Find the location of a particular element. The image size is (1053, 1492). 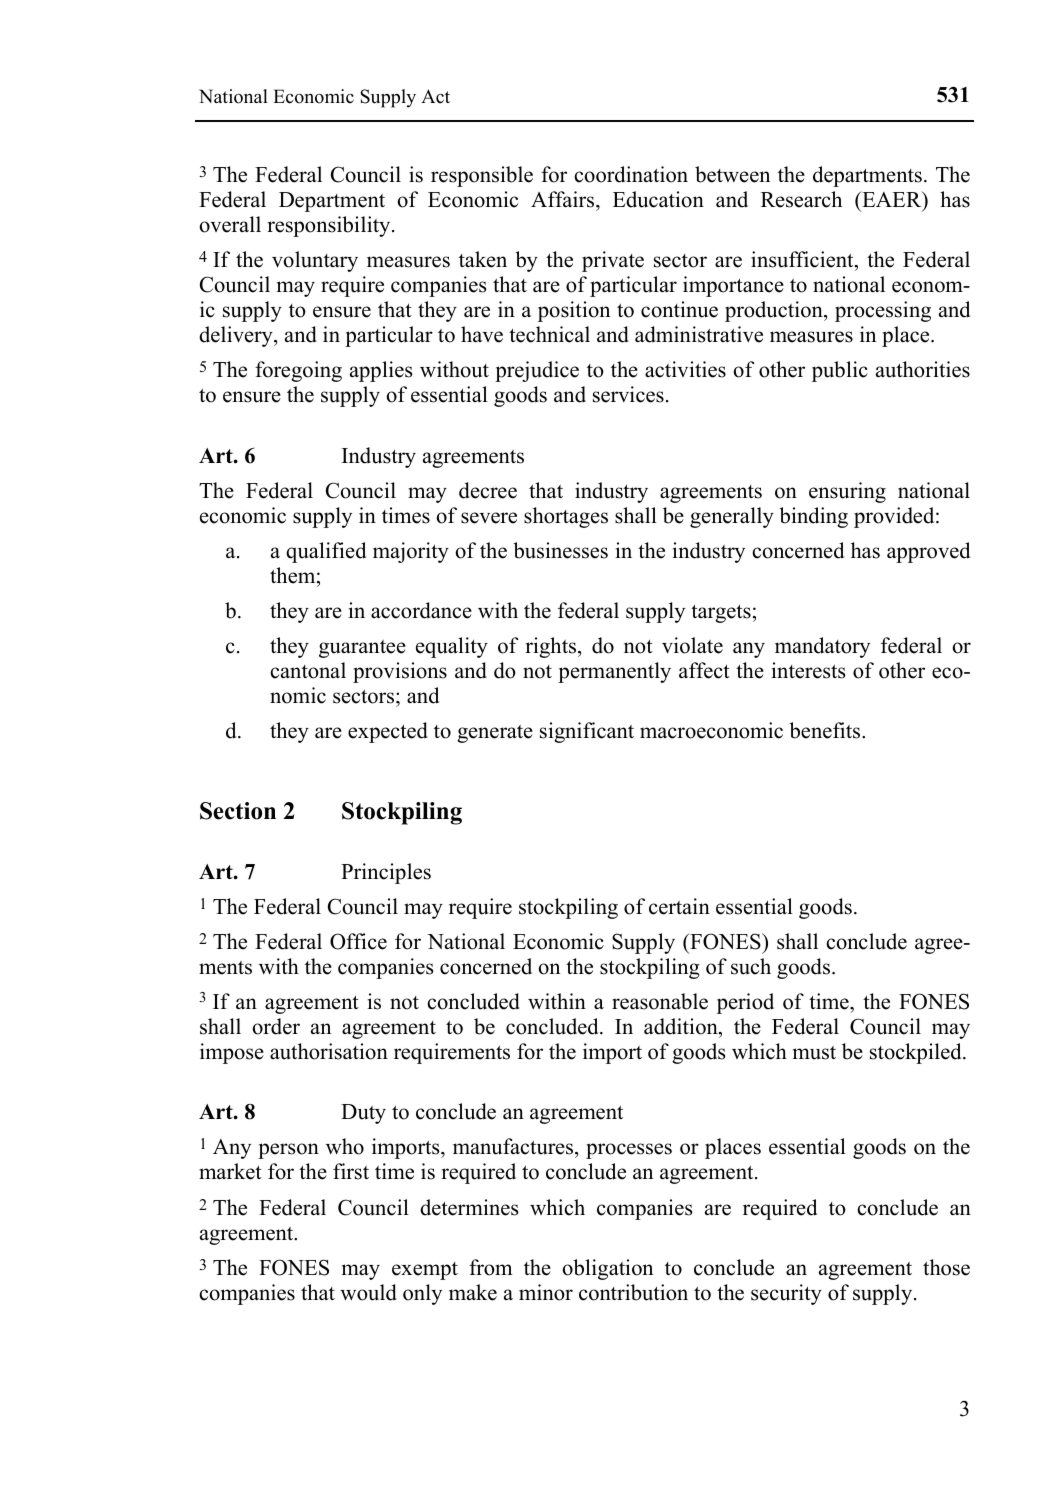

Affairs is located at coordinates (564, 199).
